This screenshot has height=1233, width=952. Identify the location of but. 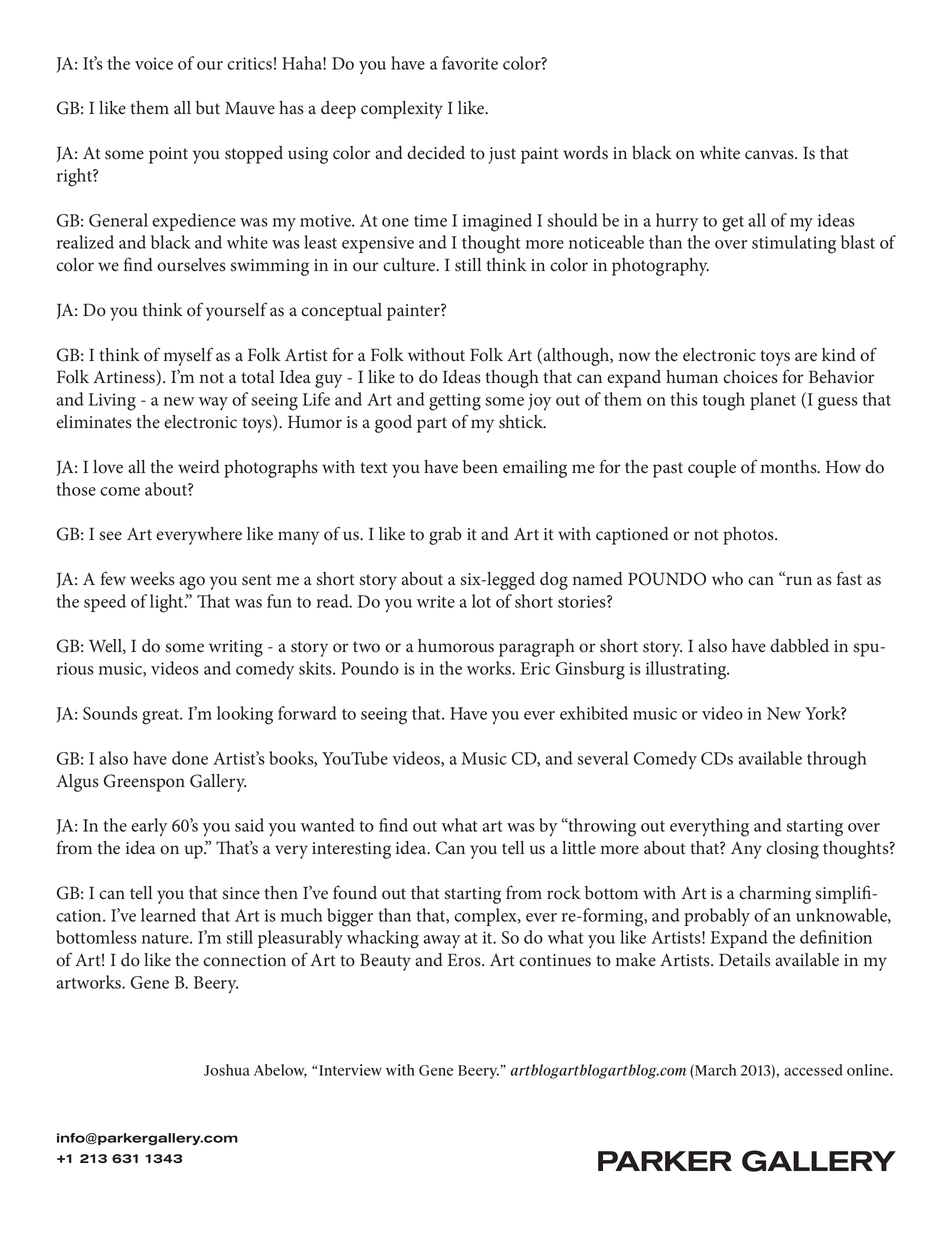
(208, 108).
